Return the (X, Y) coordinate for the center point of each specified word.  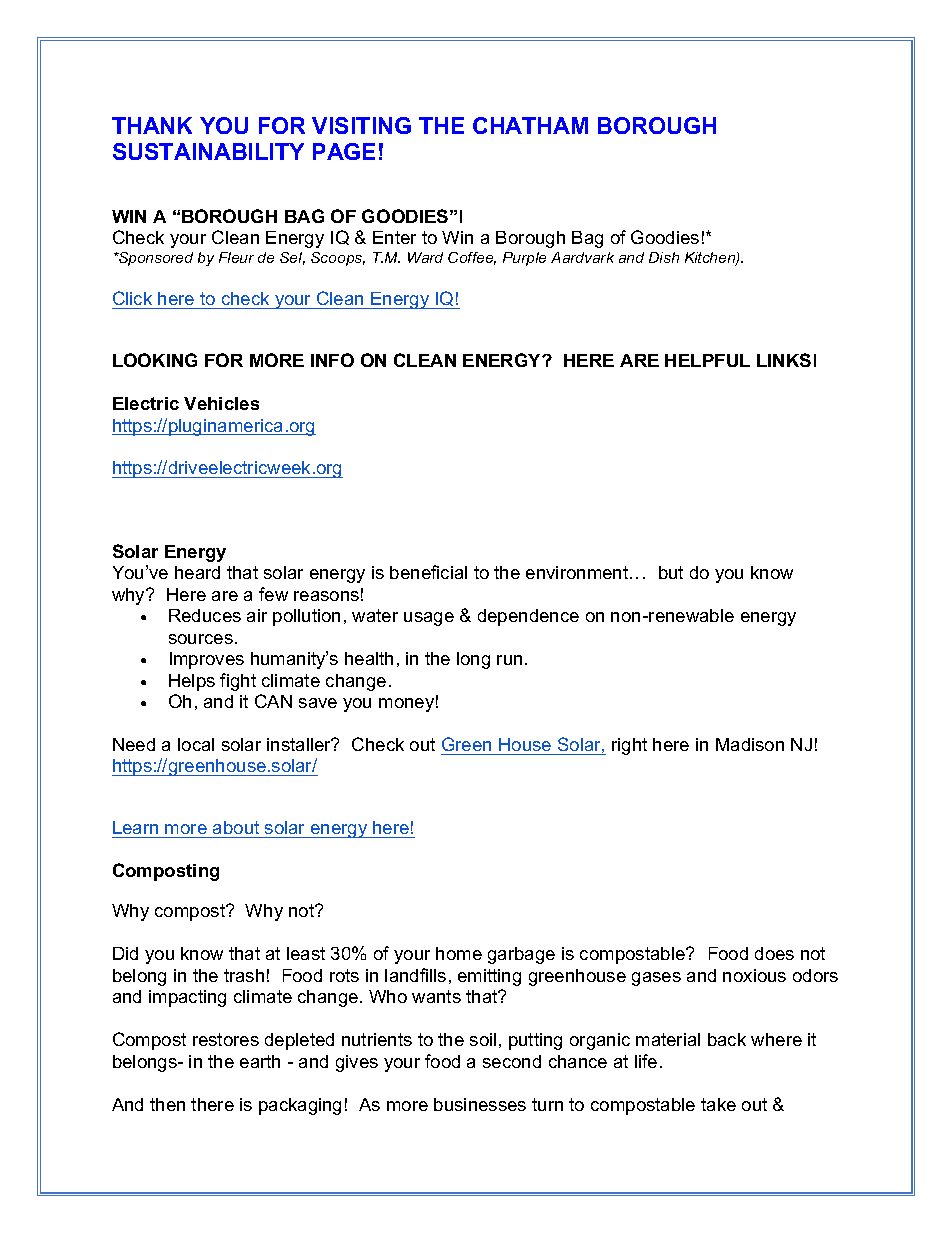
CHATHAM (530, 125)
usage (429, 619)
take (718, 1104)
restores (226, 1039)
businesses (480, 1104)
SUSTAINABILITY (208, 151)
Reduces (205, 615)
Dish (664, 257)
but (671, 572)
